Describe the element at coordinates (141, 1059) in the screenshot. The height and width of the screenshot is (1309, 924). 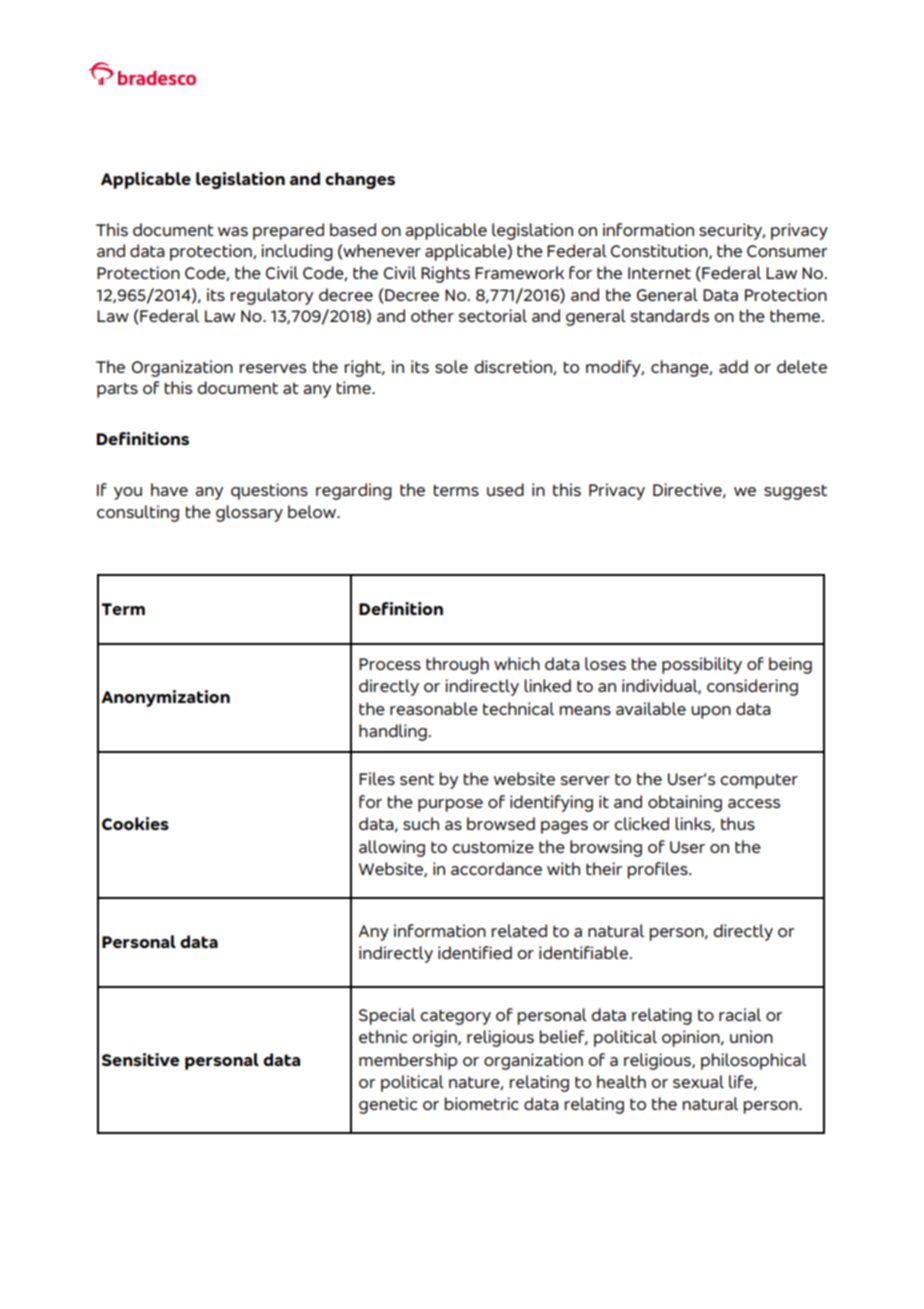
I see `Sensitive` at that location.
